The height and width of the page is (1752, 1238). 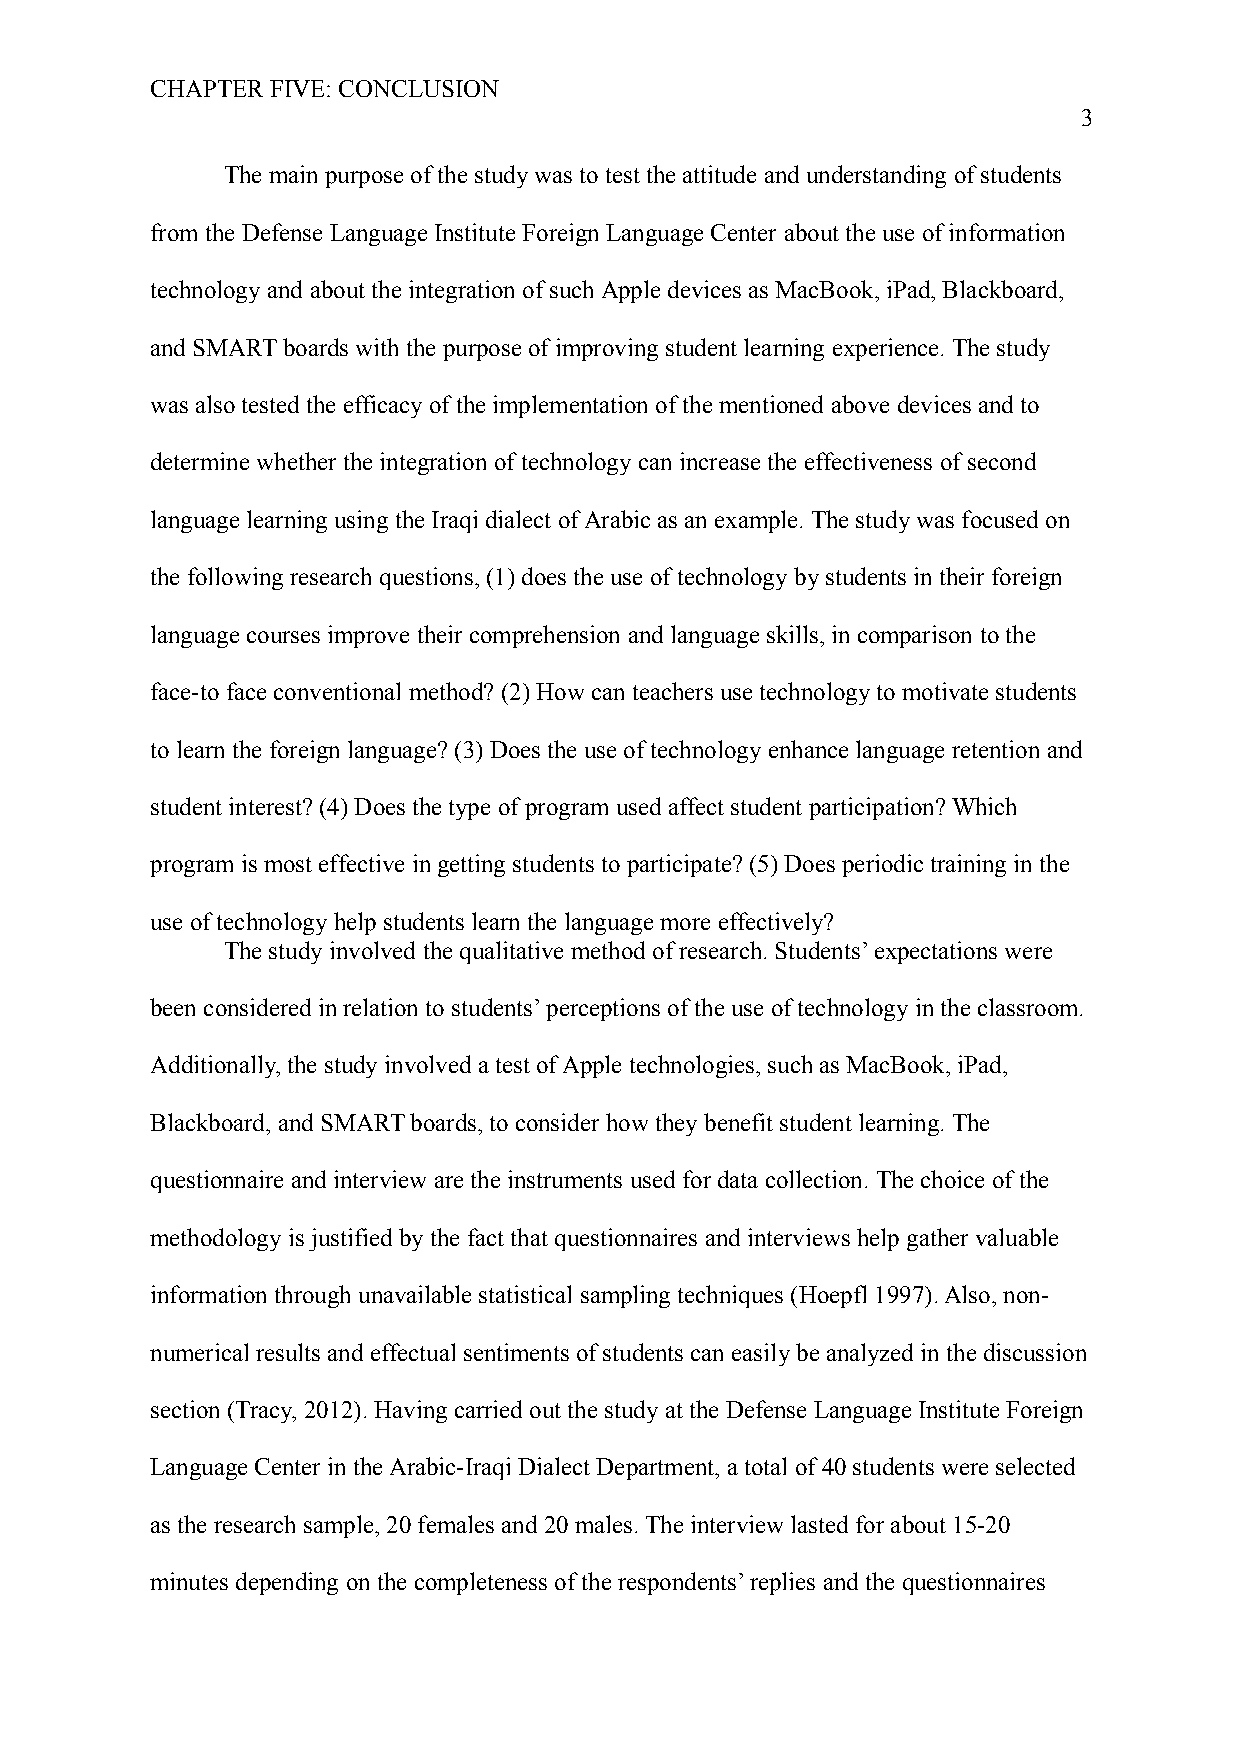 I want to click on comparison, so click(x=914, y=636).
